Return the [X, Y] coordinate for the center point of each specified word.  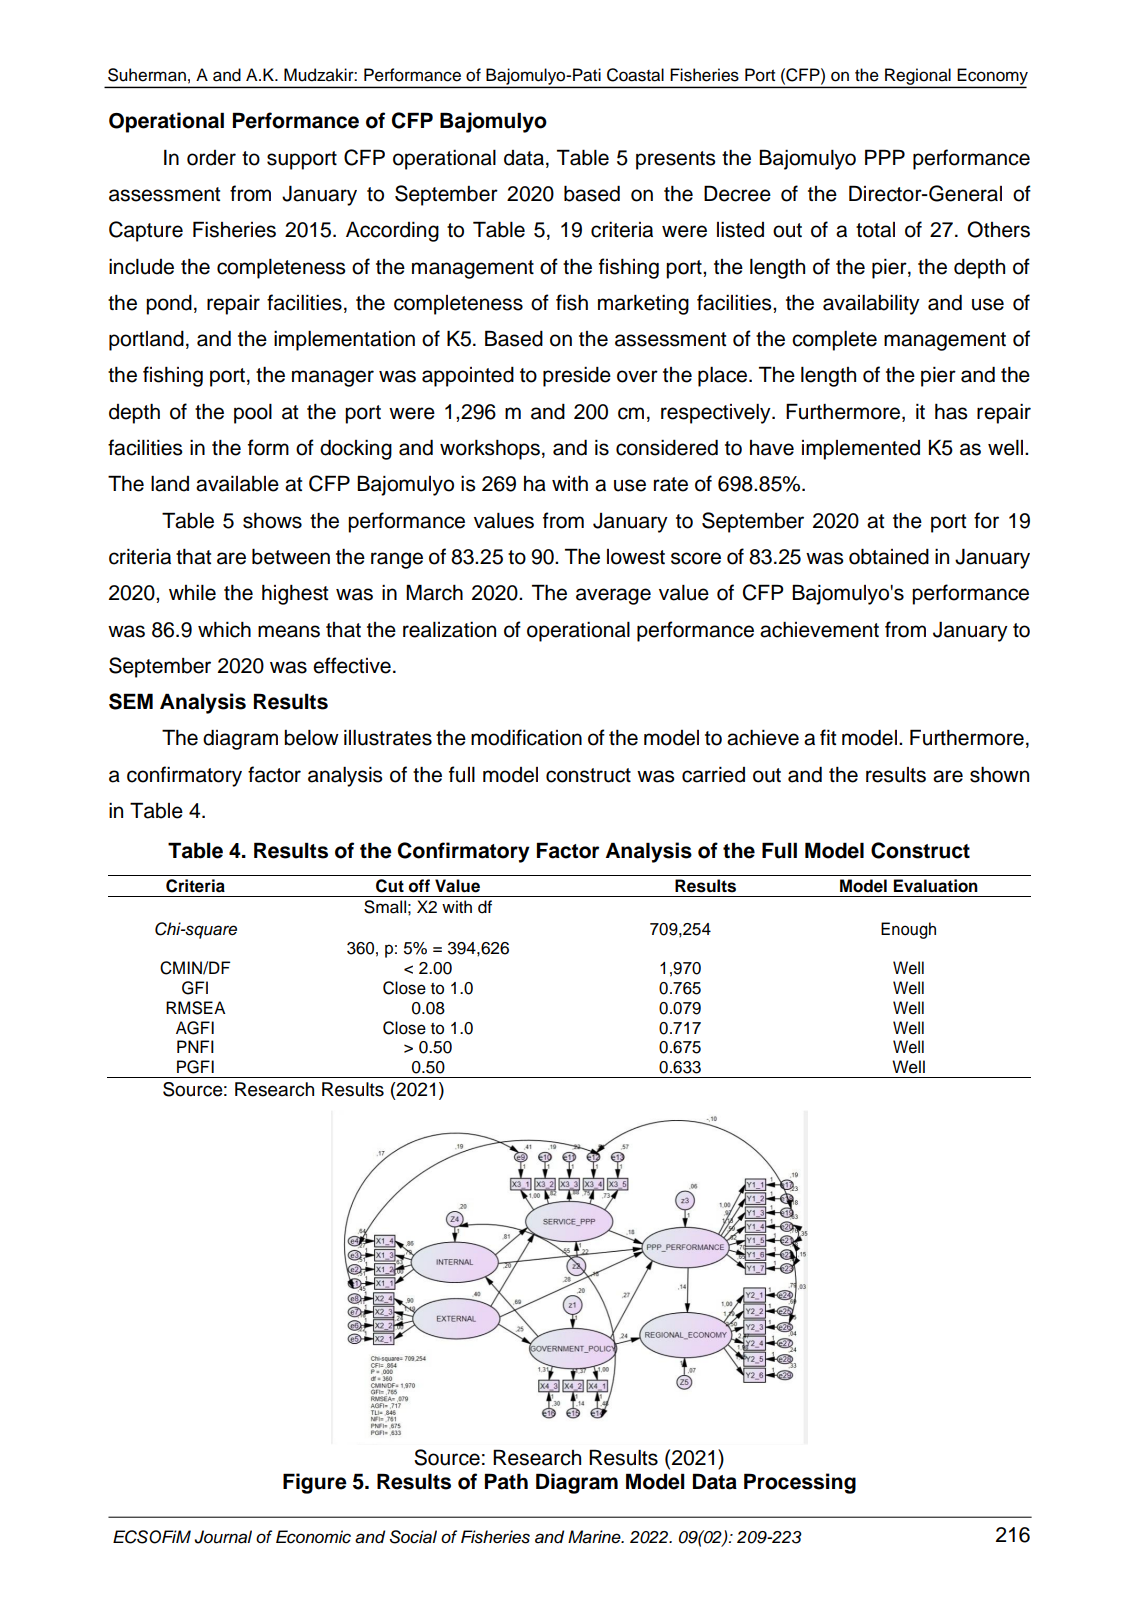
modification [526, 737]
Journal [223, 1537]
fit [828, 737]
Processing [800, 1483]
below [311, 738]
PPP [885, 157]
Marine [595, 1537]
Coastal [635, 75]
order [211, 158]
